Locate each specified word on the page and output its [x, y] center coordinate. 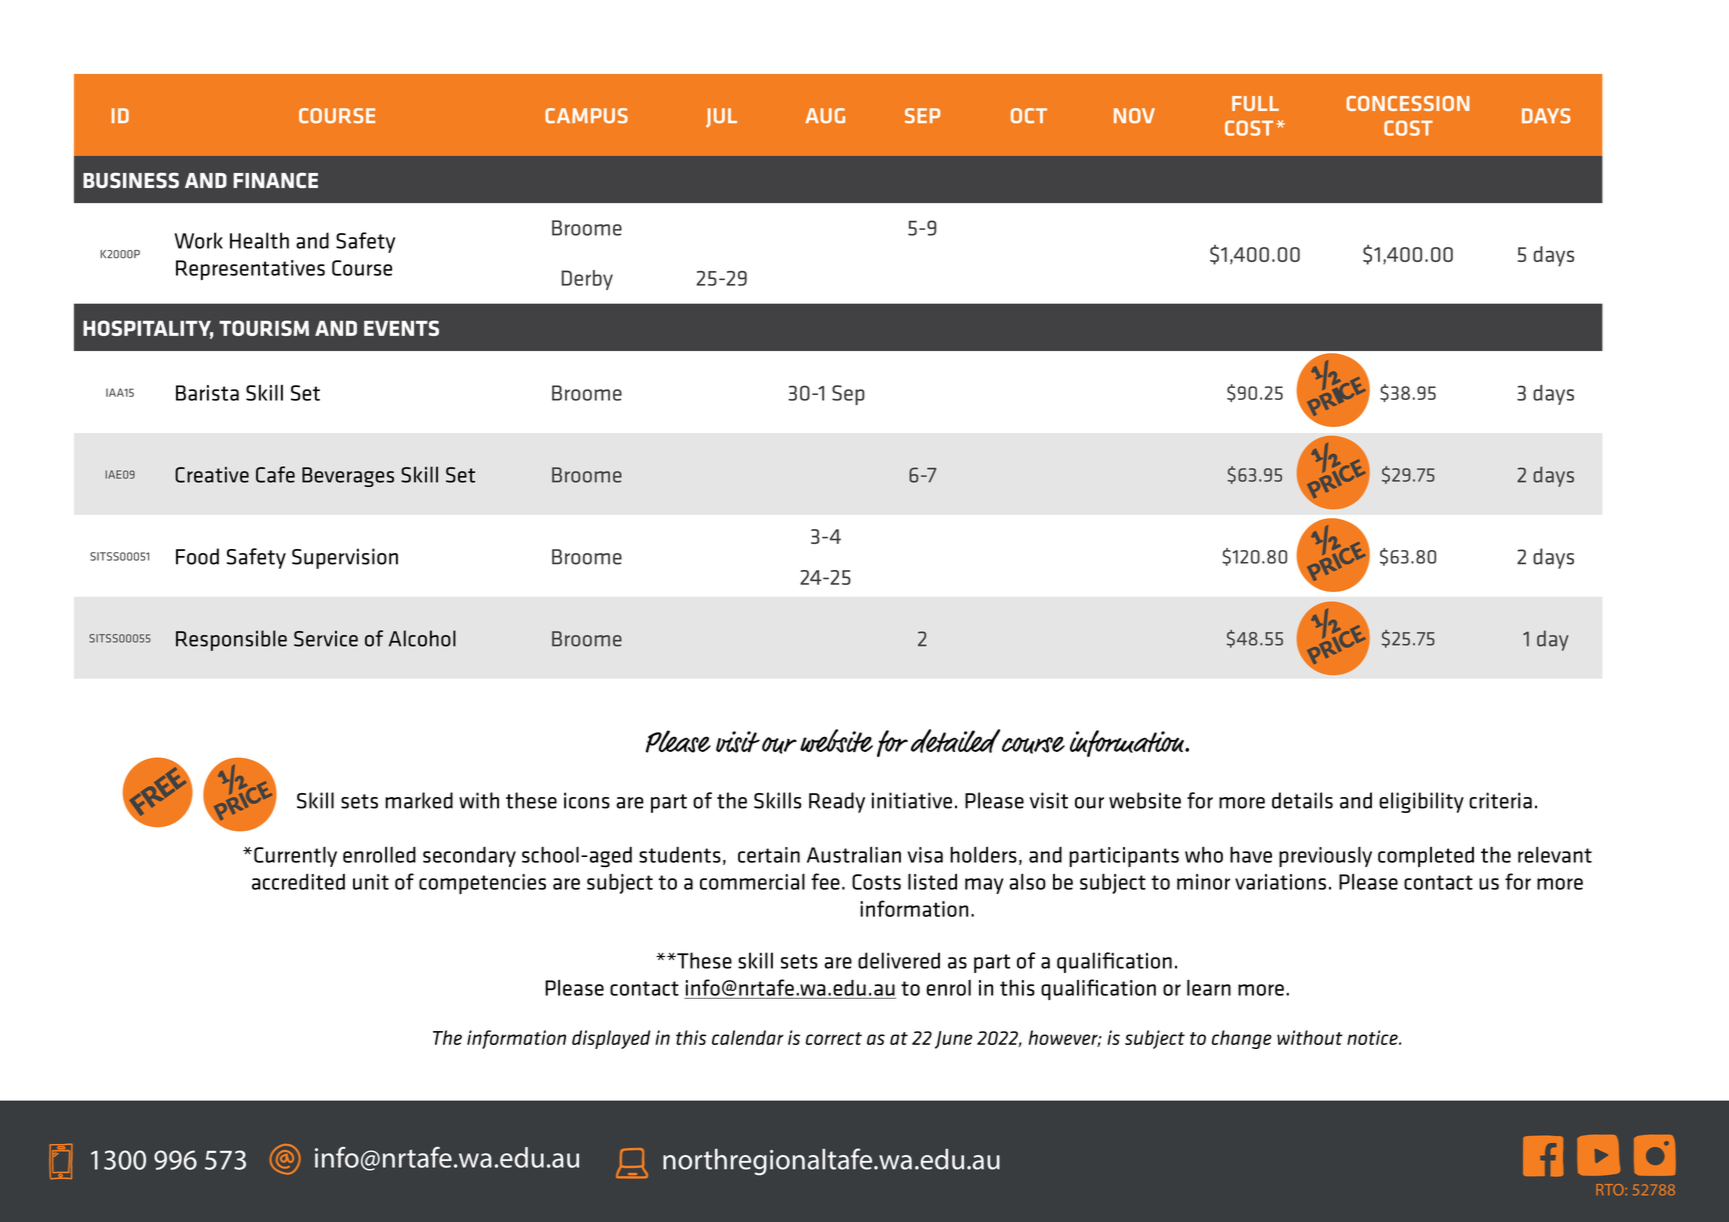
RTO [1611, 1190]
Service [326, 638]
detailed [955, 741]
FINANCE [275, 180]
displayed [611, 1039]
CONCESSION [1407, 103]
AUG [825, 116]
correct [834, 1038]
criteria [1500, 800]
